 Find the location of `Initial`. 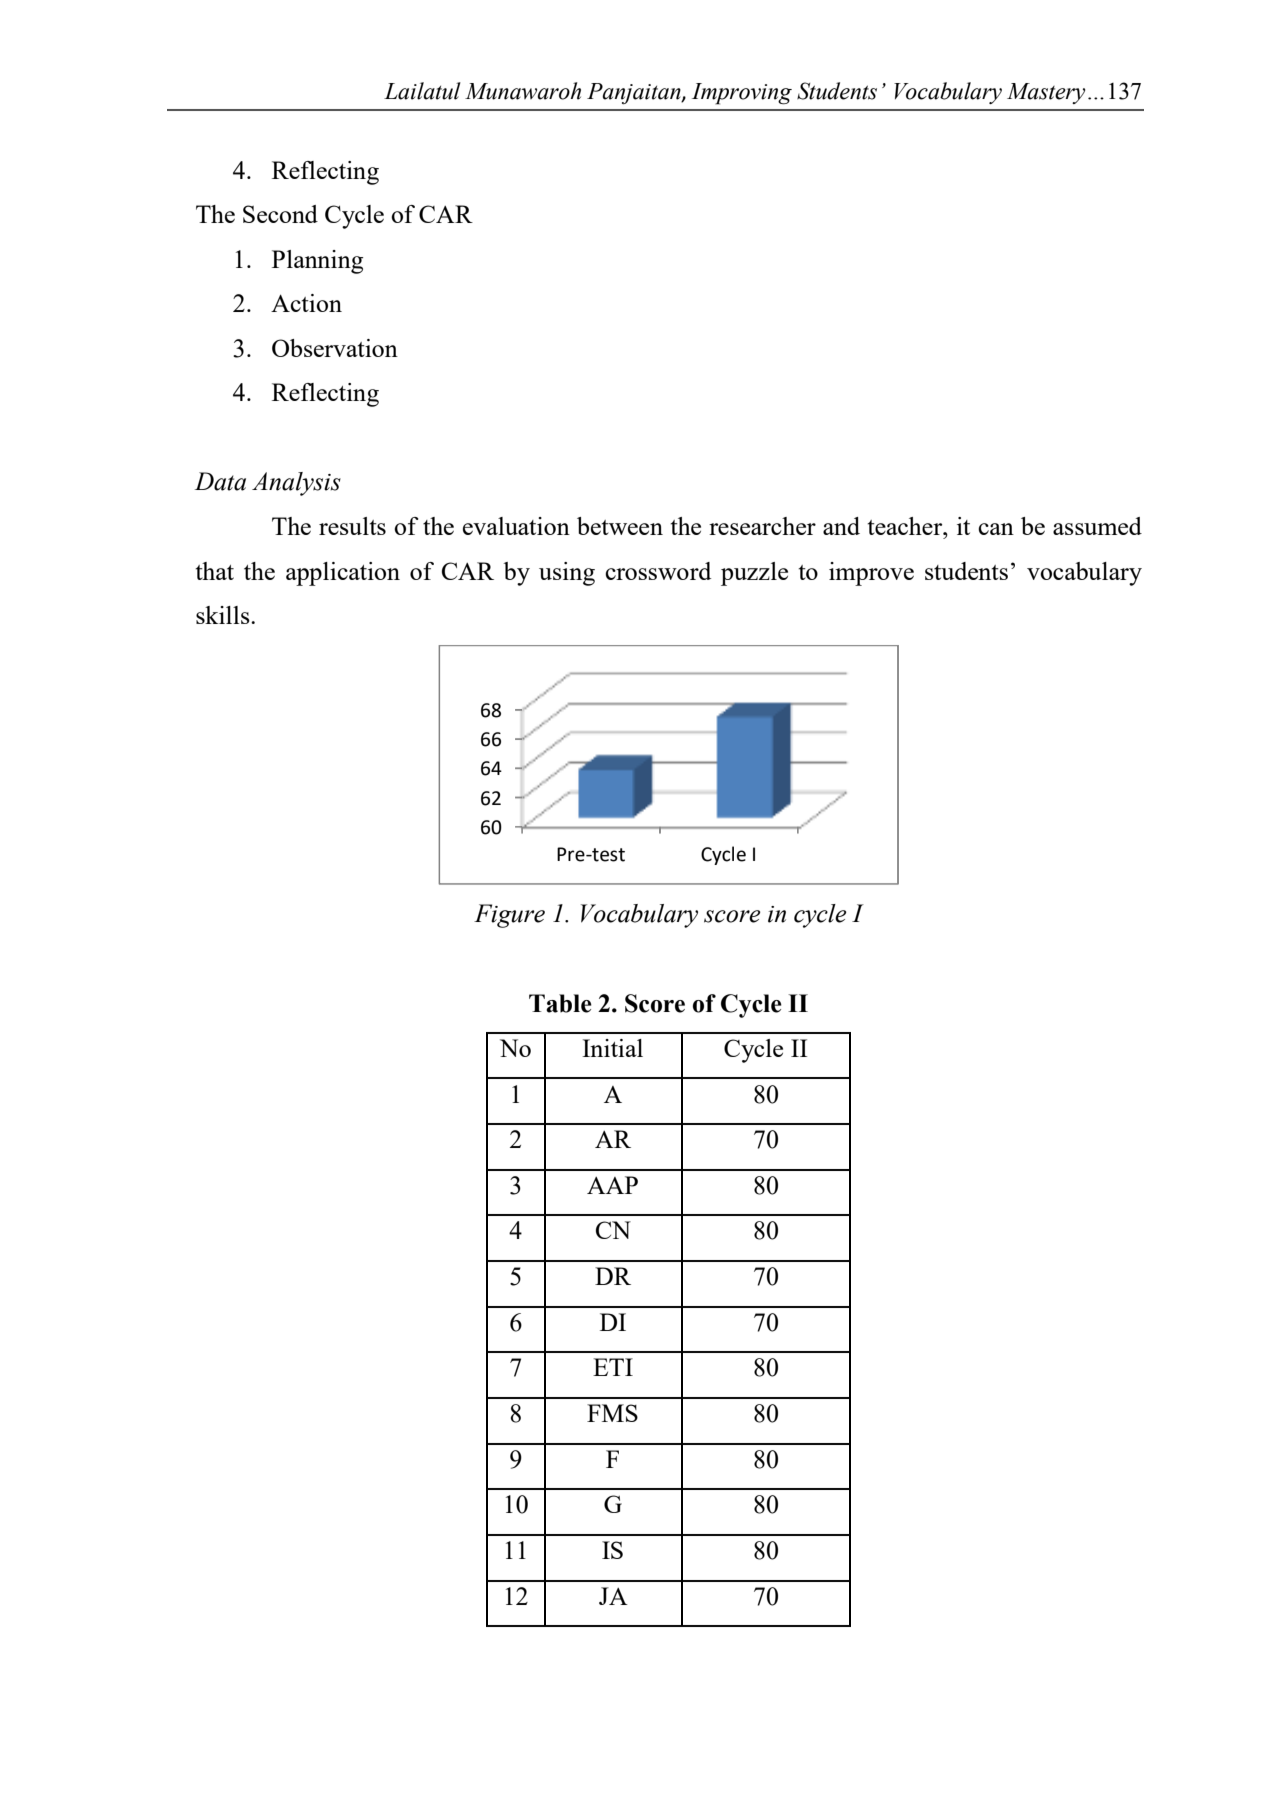

Initial is located at coordinates (612, 1048).
